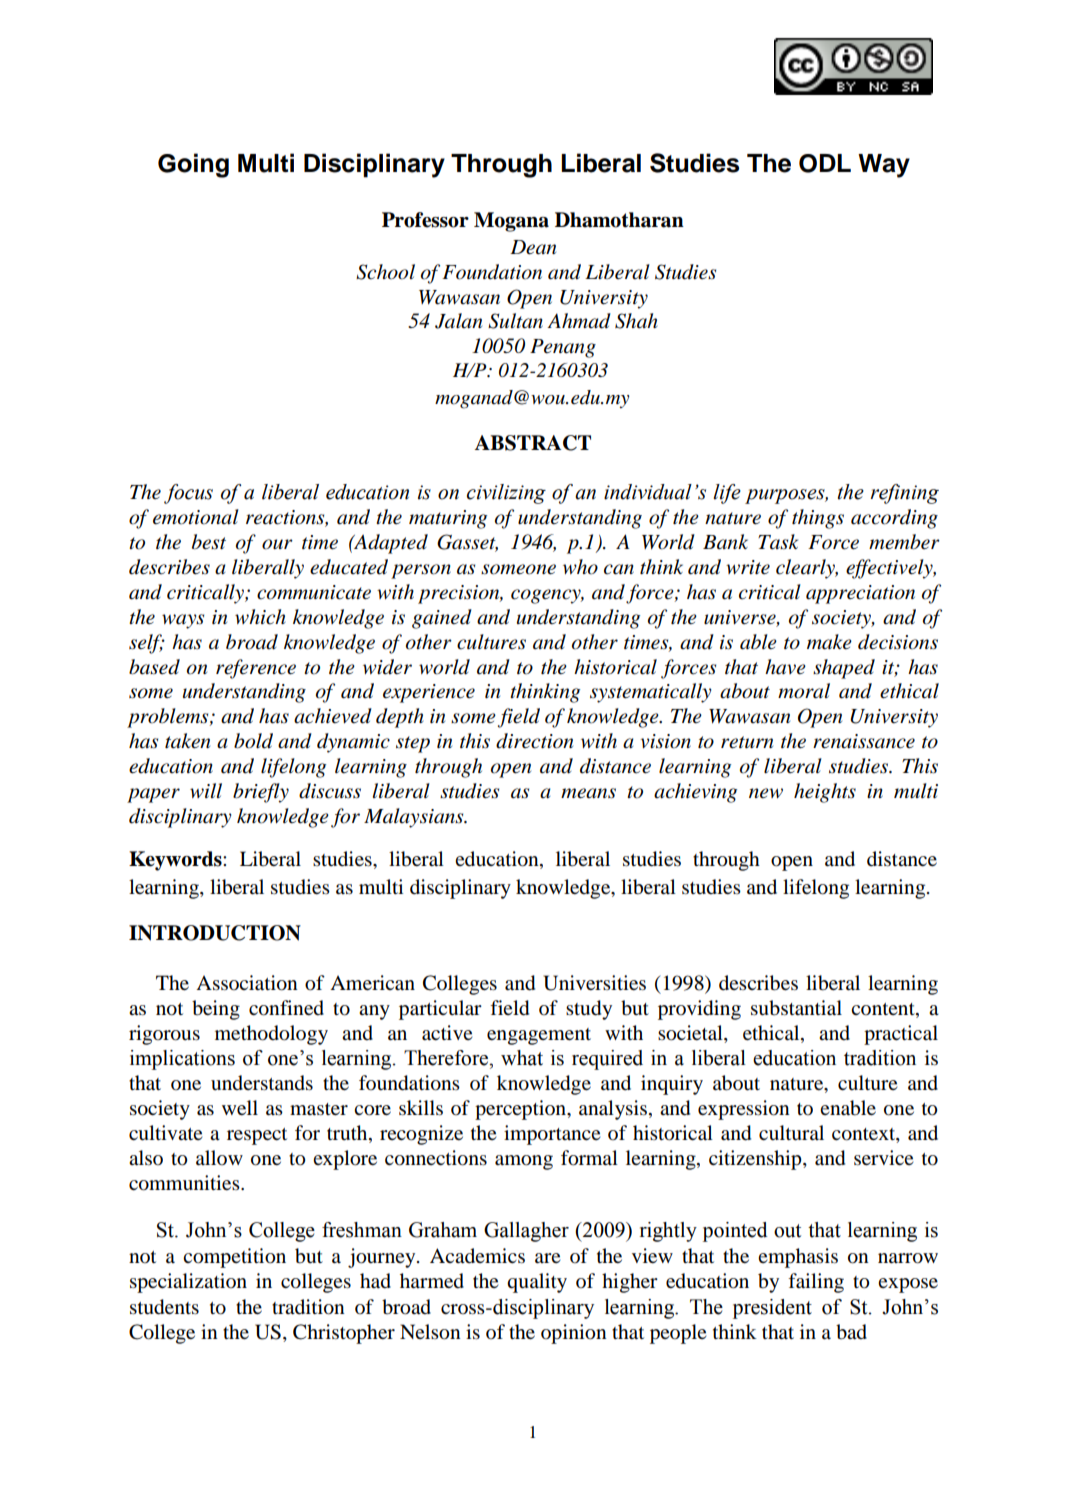 This page has width=1066, height=1509. What do you see at coordinates (533, 247) in the page?
I see `Dean` at bounding box center [533, 247].
